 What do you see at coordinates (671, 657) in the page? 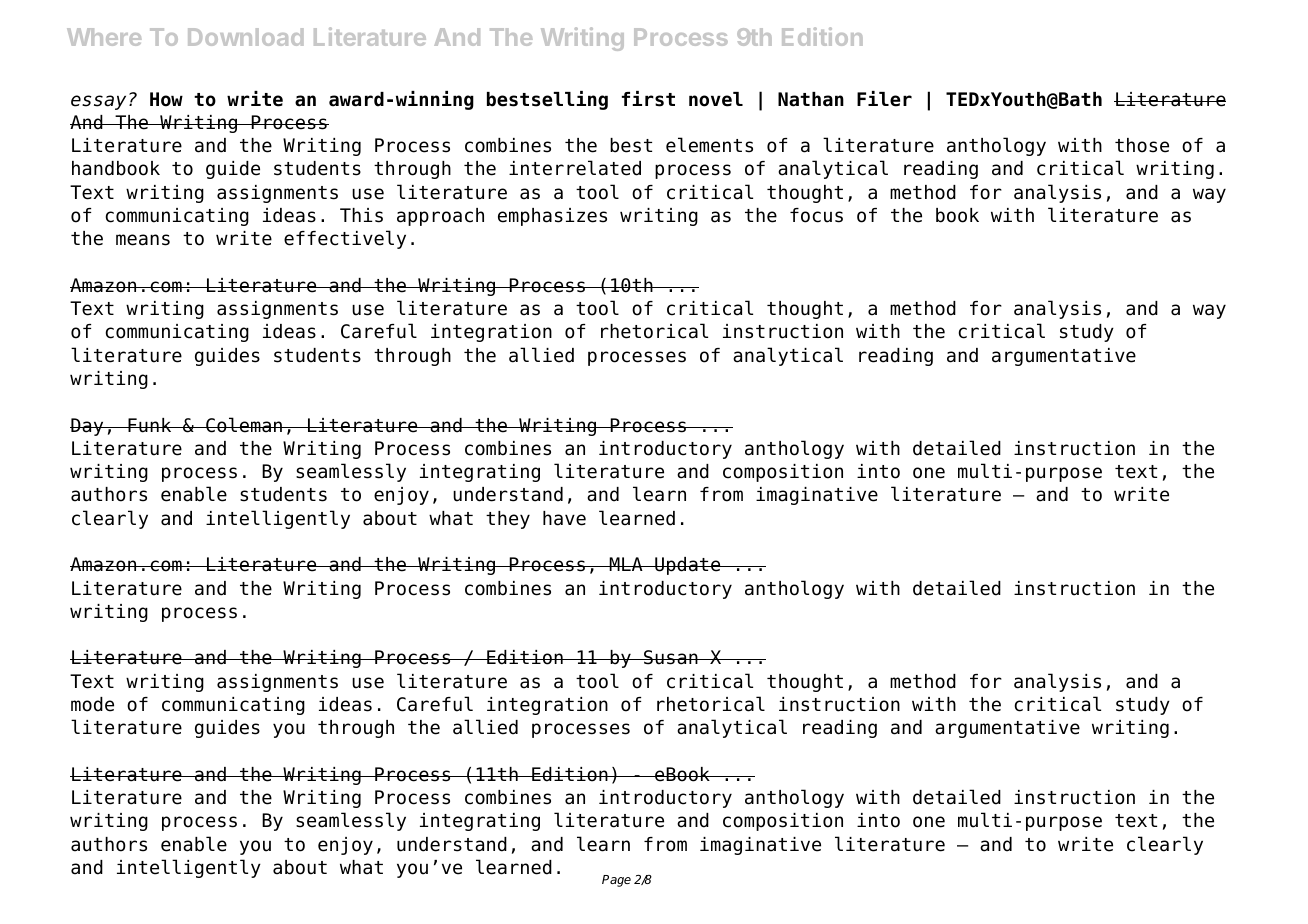
I see `Susan` at bounding box center [671, 657].
